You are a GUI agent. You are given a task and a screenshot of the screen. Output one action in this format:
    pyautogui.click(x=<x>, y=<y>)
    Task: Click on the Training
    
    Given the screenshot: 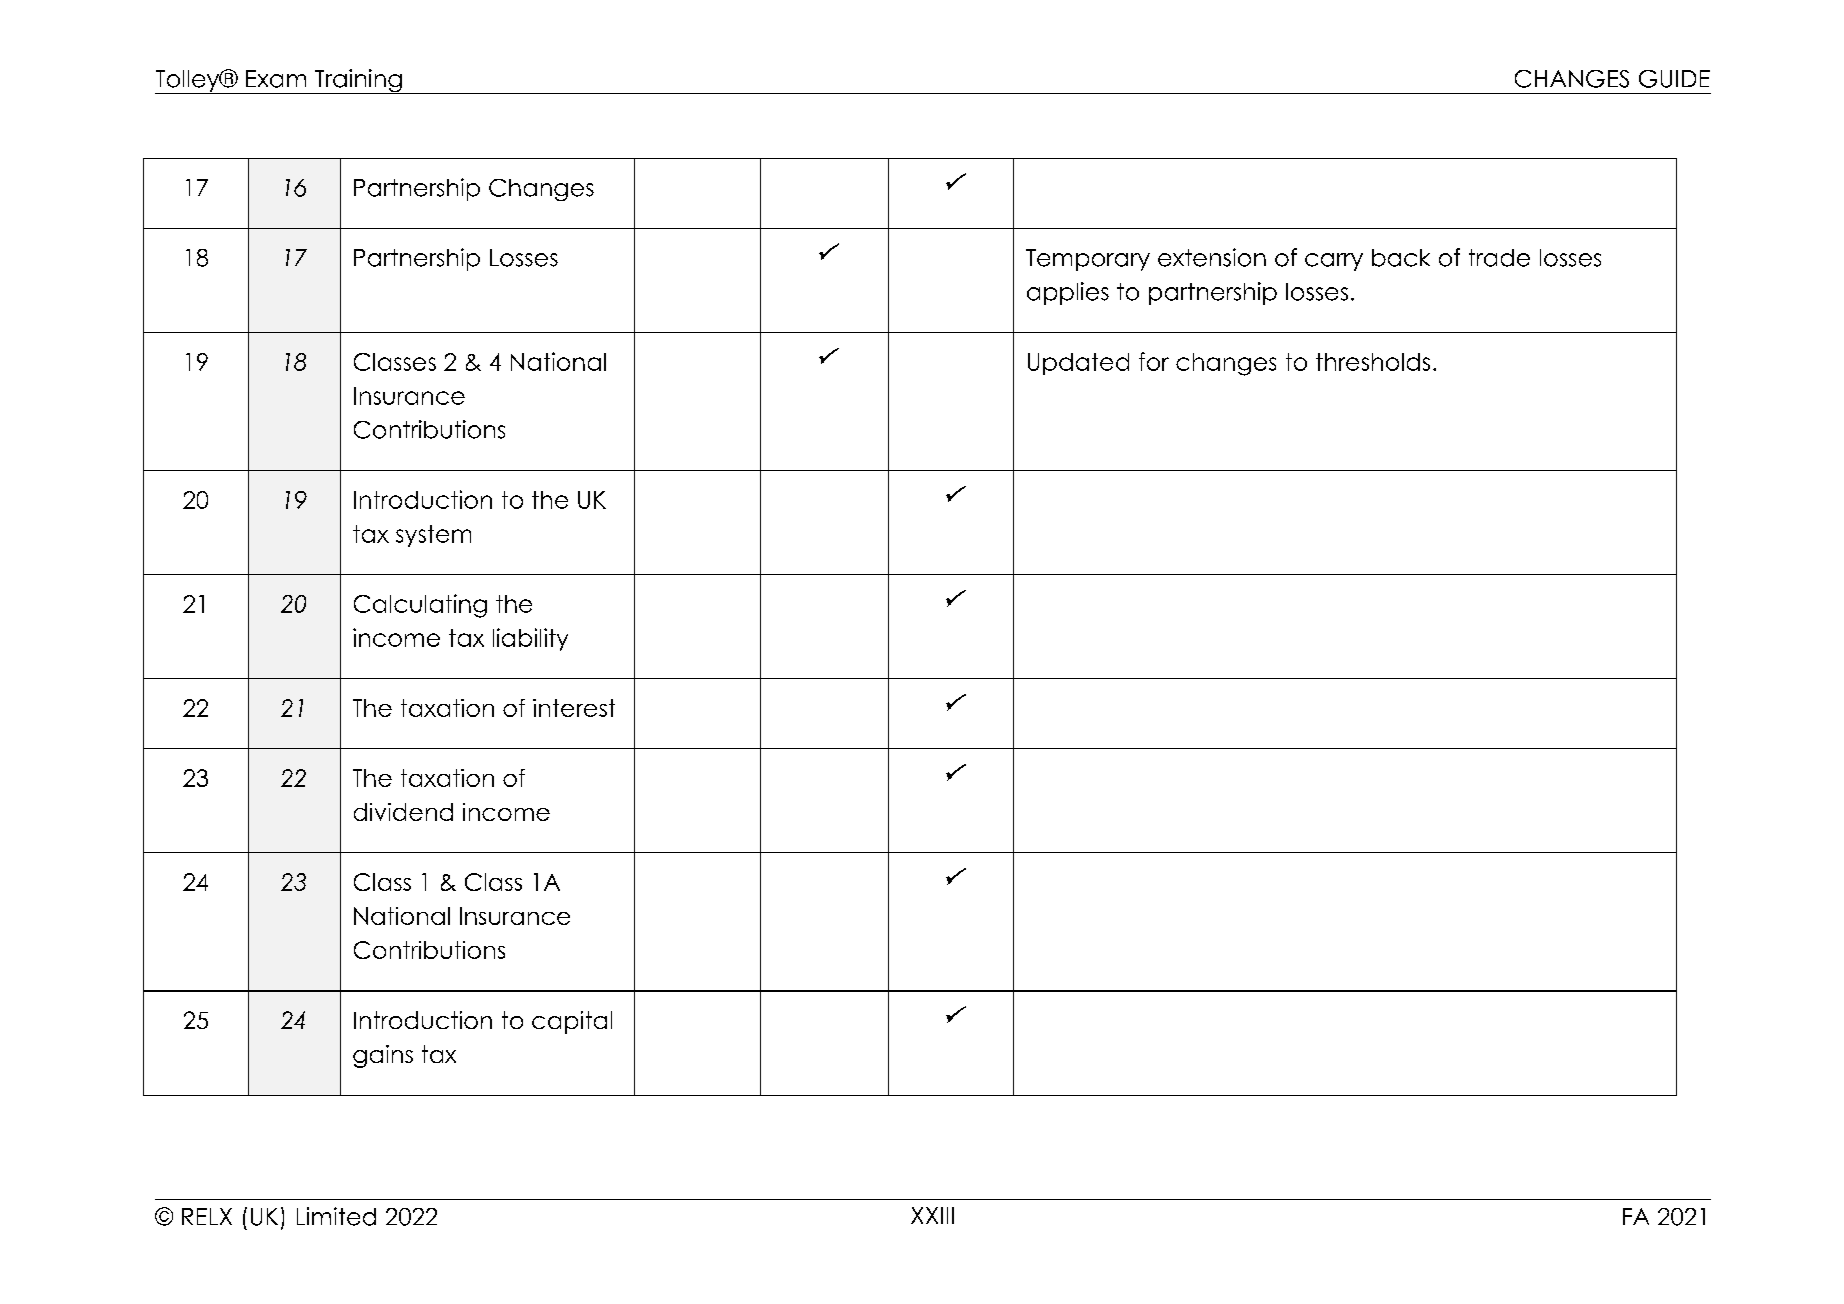 What is the action you would take?
    pyautogui.click(x=358, y=81)
